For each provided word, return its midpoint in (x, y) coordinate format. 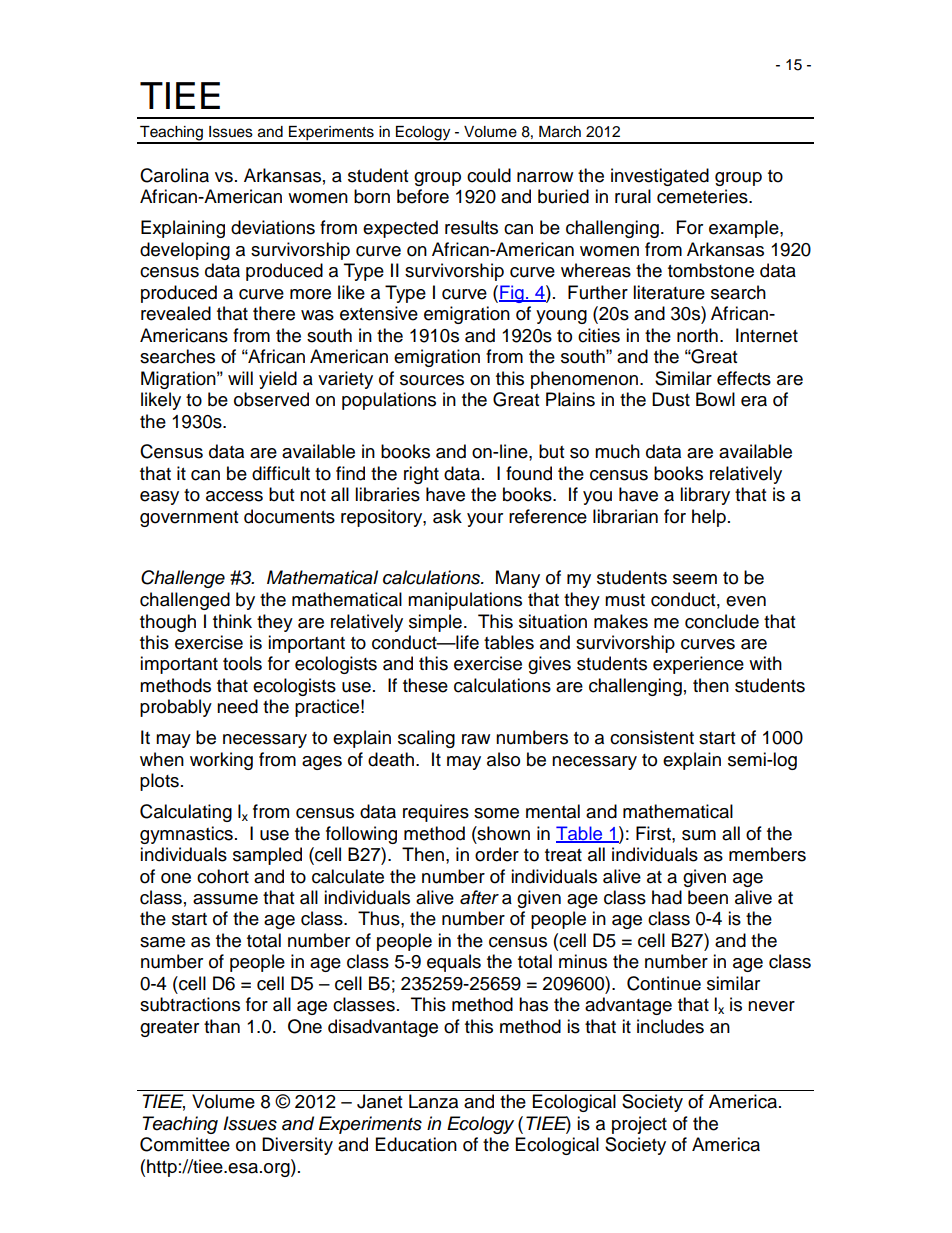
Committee (185, 1144)
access (234, 496)
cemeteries (703, 196)
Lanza (433, 1101)
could (489, 175)
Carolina (174, 175)
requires (436, 813)
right (421, 475)
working (221, 761)
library (705, 496)
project (639, 1125)
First (654, 833)
